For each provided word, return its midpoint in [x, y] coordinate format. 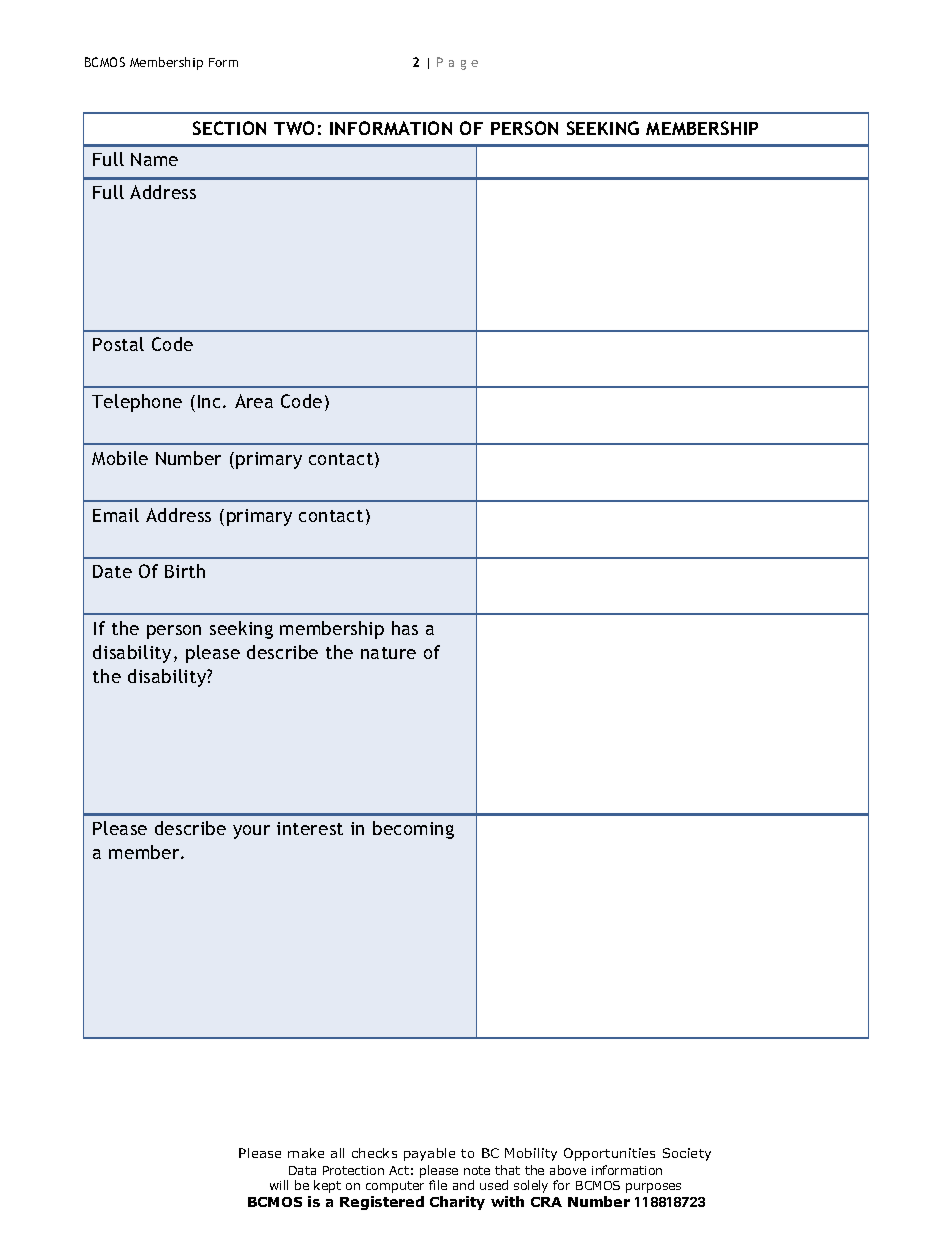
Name [154, 159]
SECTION [229, 128]
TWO [294, 128]
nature [388, 653]
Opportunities [609, 1154]
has [405, 628]
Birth [185, 571]
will [279, 1185]
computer [395, 1187]
